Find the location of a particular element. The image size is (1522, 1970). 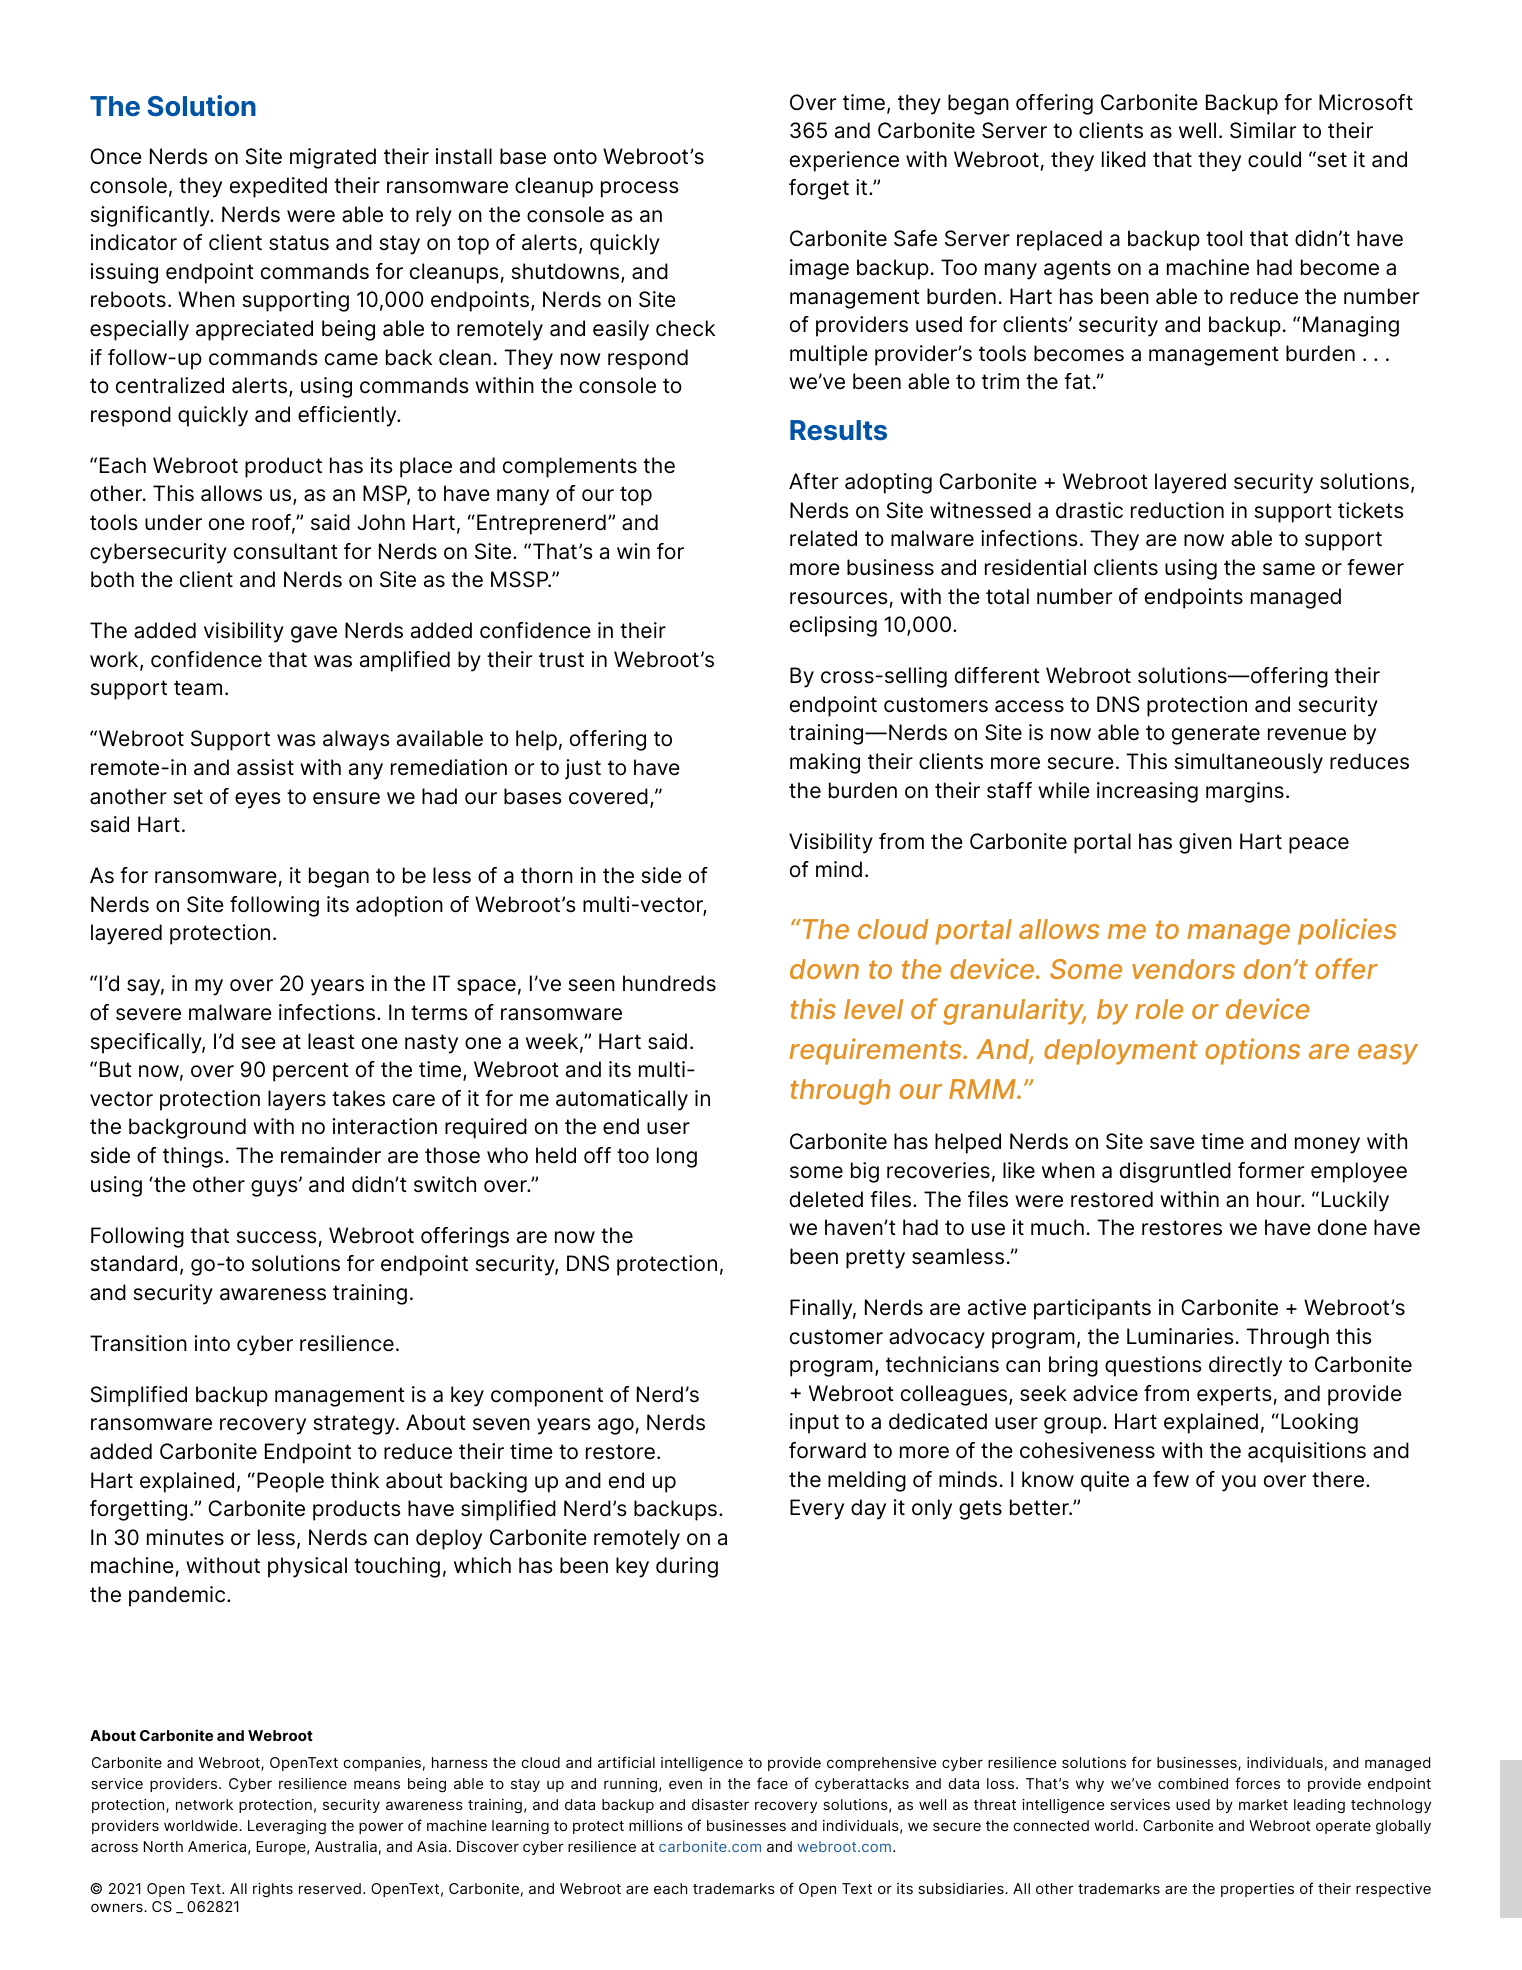

could is located at coordinates (1274, 159).
